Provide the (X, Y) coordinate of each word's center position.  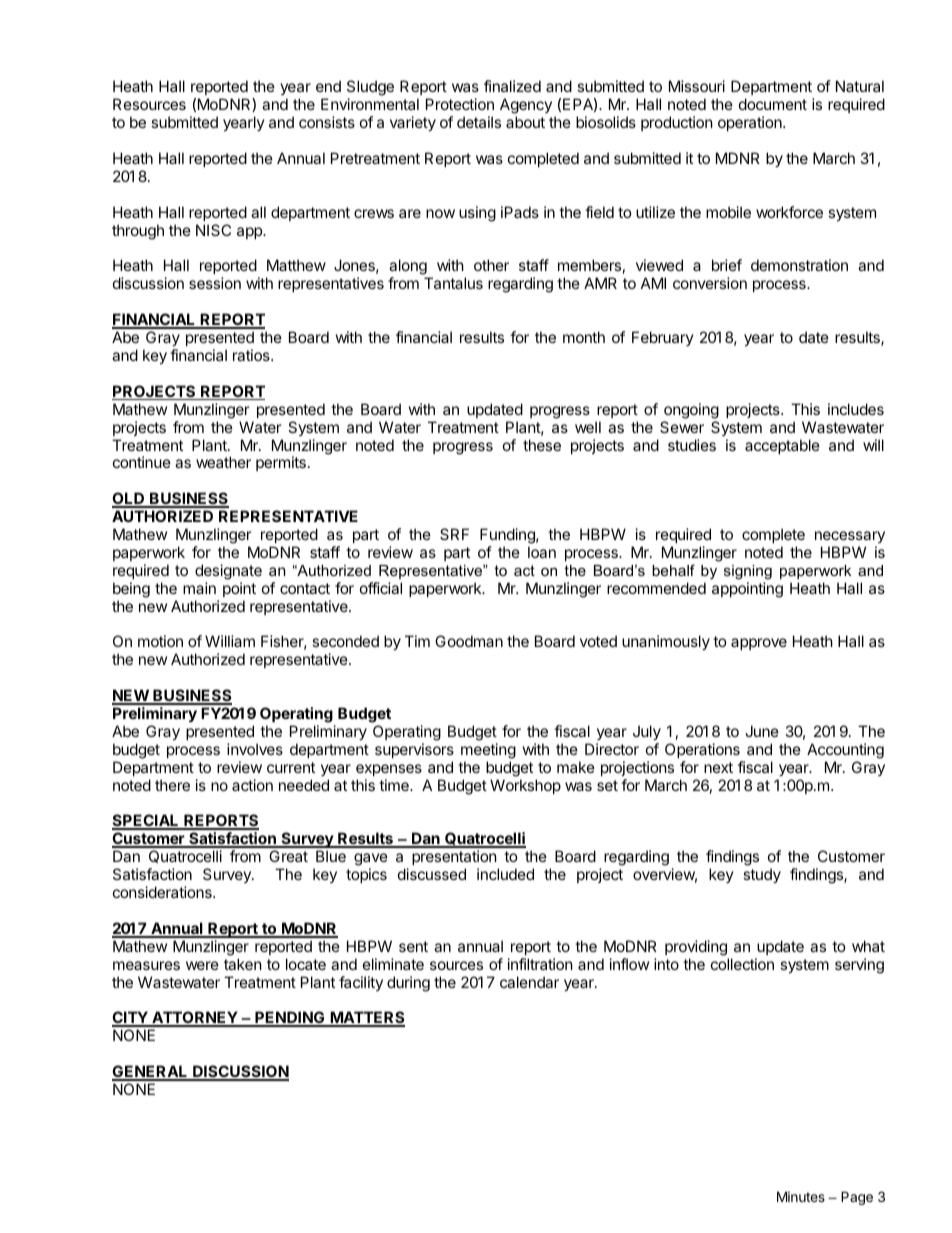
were (202, 965)
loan (542, 552)
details (479, 122)
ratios (252, 355)
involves (255, 749)
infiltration (540, 964)
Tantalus (453, 283)
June (762, 731)
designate (228, 572)
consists (327, 122)
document (773, 104)
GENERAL (151, 1072)
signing (748, 572)
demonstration (799, 265)
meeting (488, 751)
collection (742, 964)
